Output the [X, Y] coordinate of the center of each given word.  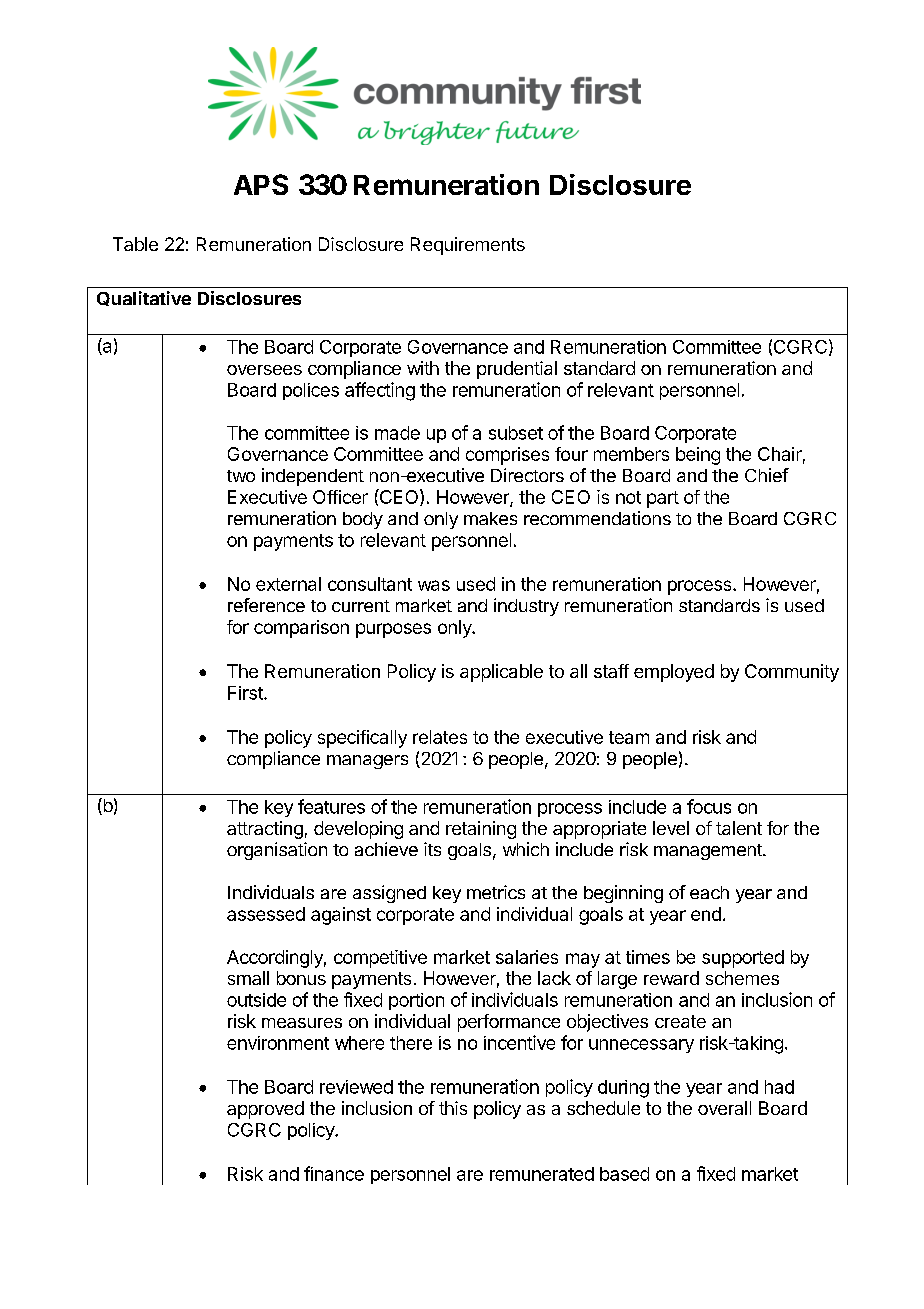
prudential [517, 370]
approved [265, 1110]
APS [261, 184]
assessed [266, 914]
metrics [496, 892]
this [453, 1108]
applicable [501, 673]
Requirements [468, 246]
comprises [507, 456]
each [709, 892]
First [246, 693]
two [241, 476]
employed [674, 673]
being [698, 456]
